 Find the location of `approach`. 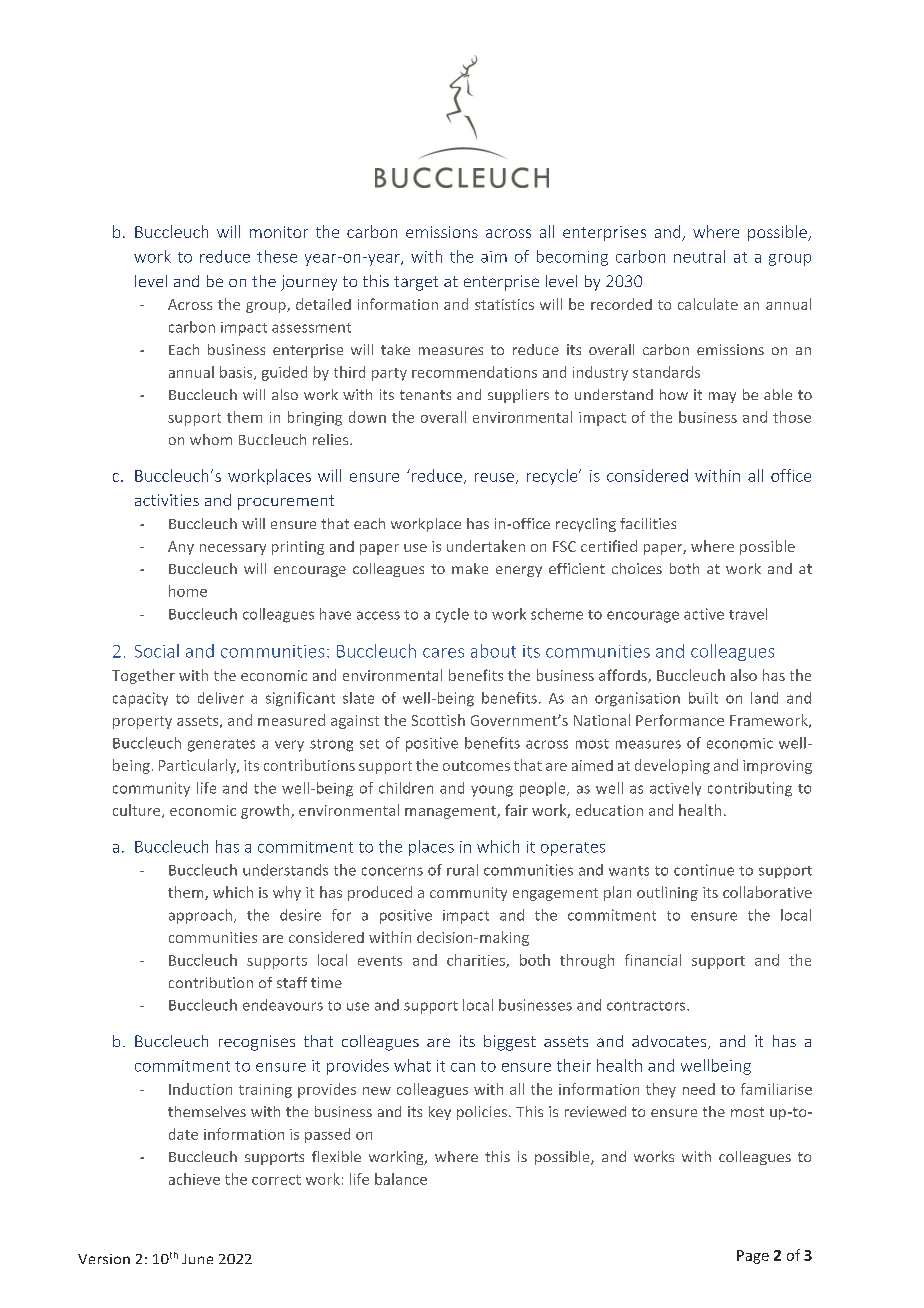

approach is located at coordinates (200, 916).
